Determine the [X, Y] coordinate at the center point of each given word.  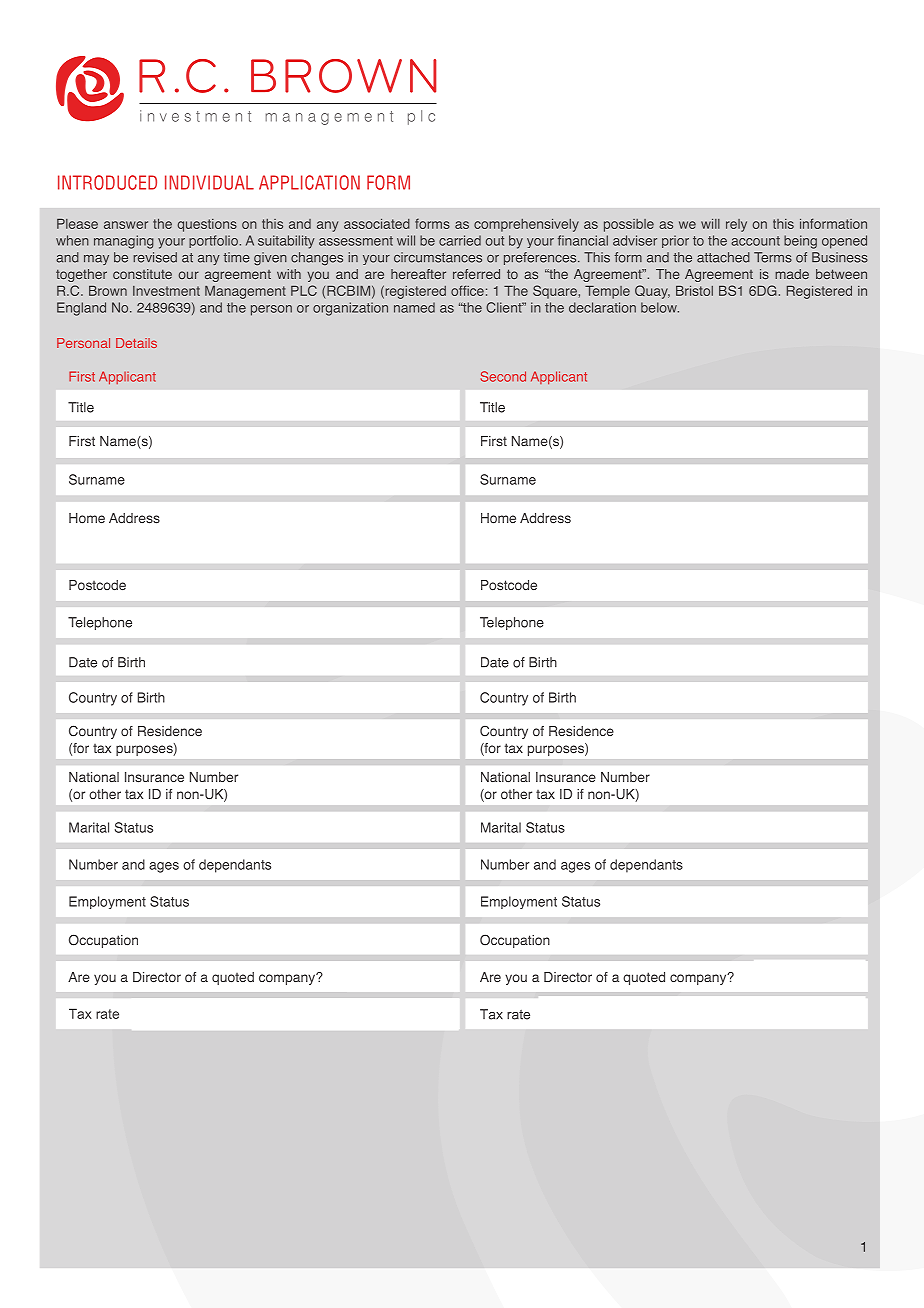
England [81, 309]
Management [245, 292]
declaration [602, 307]
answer [126, 225]
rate [518, 1015]
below [660, 307]
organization [350, 309]
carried [460, 240]
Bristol [694, 291]
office [467, 290]
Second [503, 376]
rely [736, 225]
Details [136, 343]
